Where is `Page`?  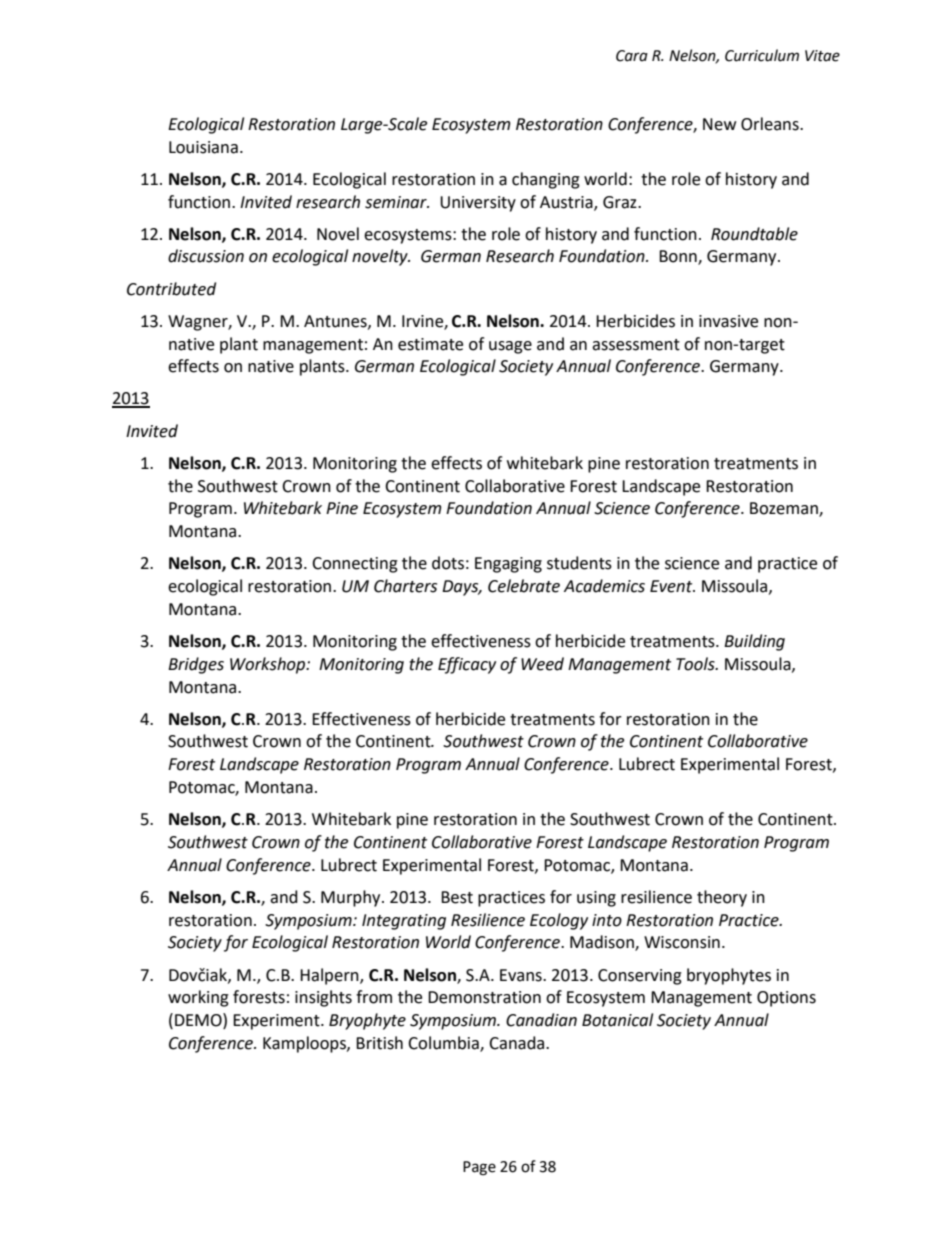
Page is located at coordinates (479, 1168).
